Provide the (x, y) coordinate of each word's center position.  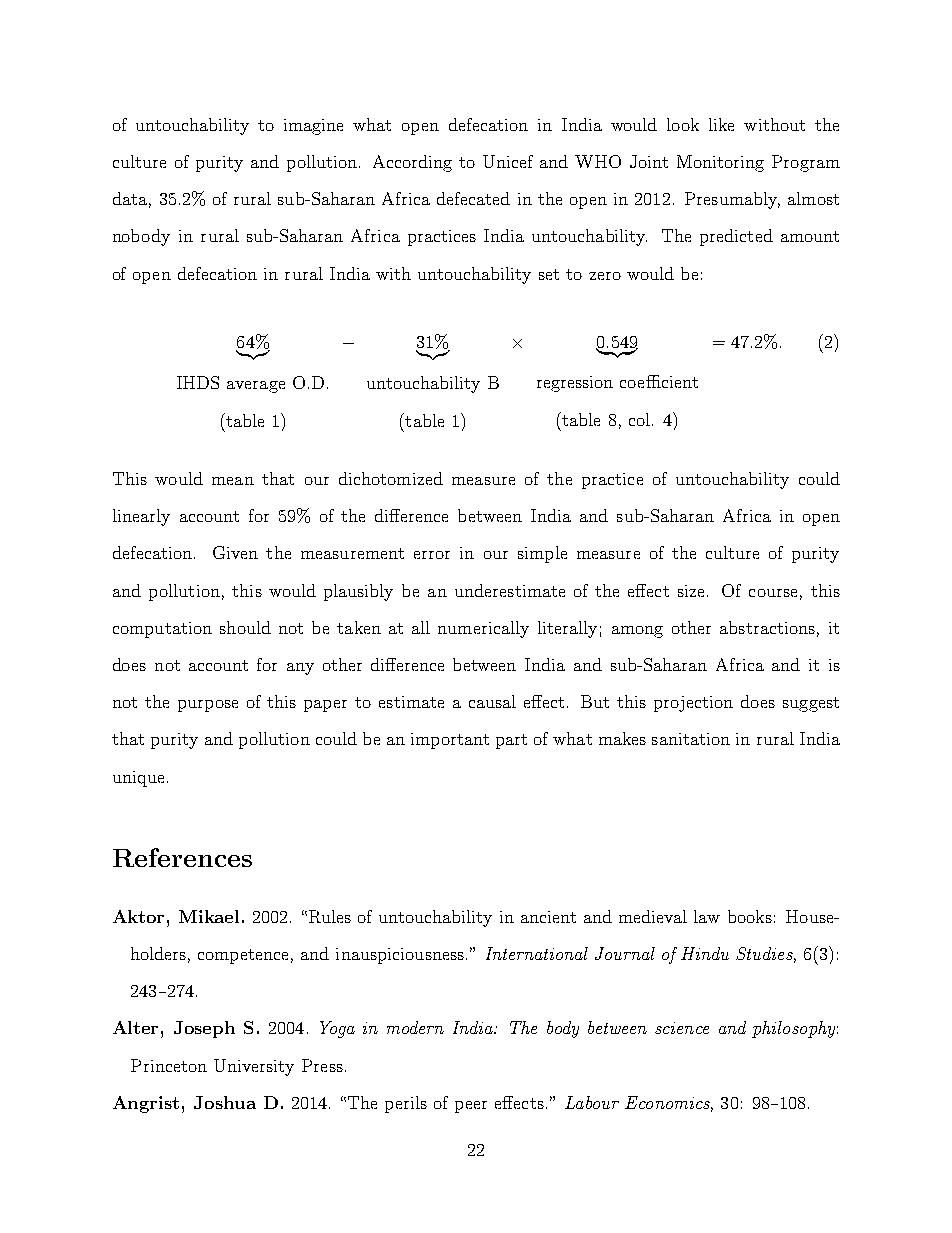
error (432, 555)
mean (233, 481)
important (450, 741)
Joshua (225, 1102)
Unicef (508, 161)
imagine (313, 127)
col (639, 419)
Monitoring (720, 163)
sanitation (691, 739)
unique (138, 779)
